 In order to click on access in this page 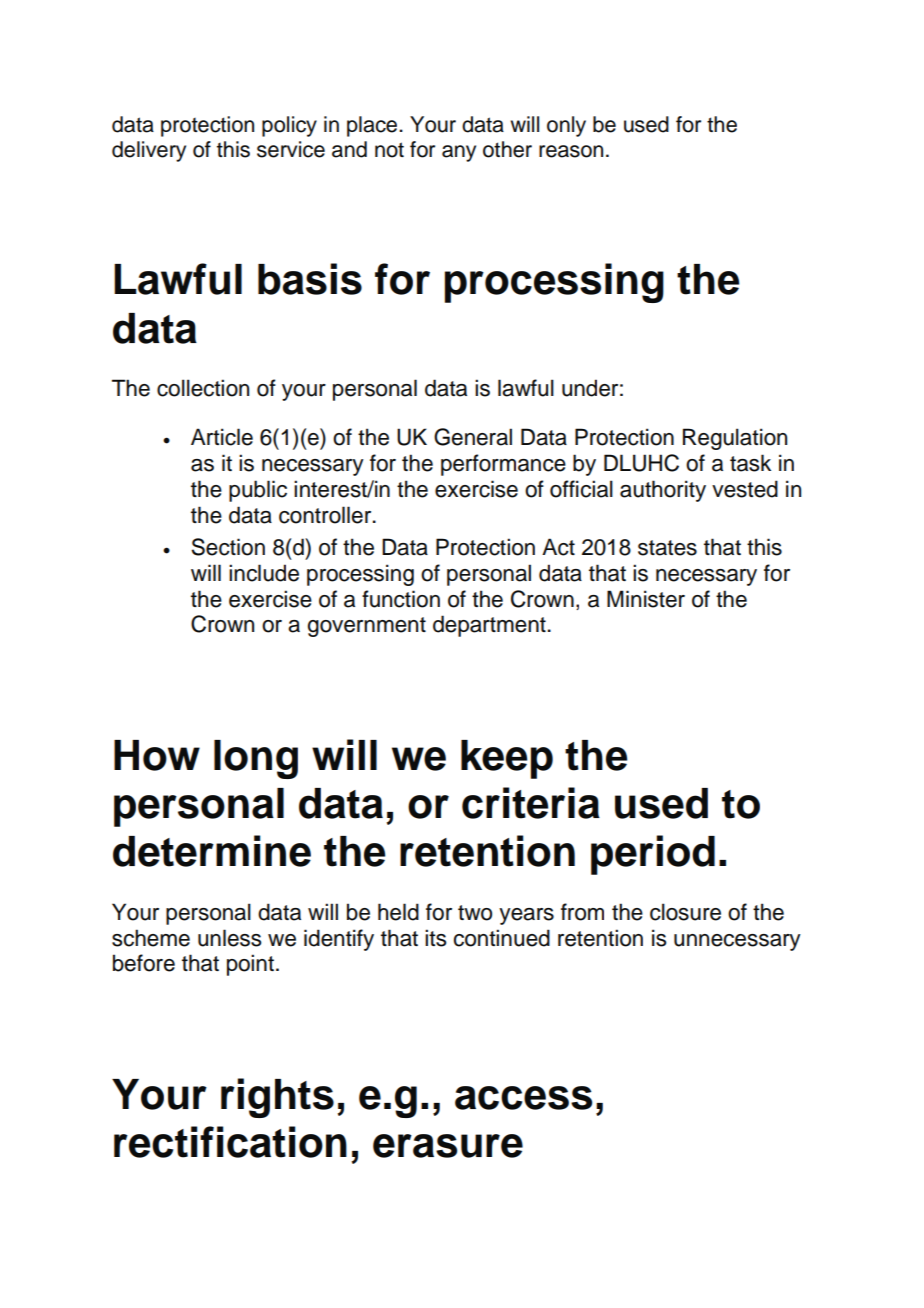, I will do `click(523, 1098)`.
